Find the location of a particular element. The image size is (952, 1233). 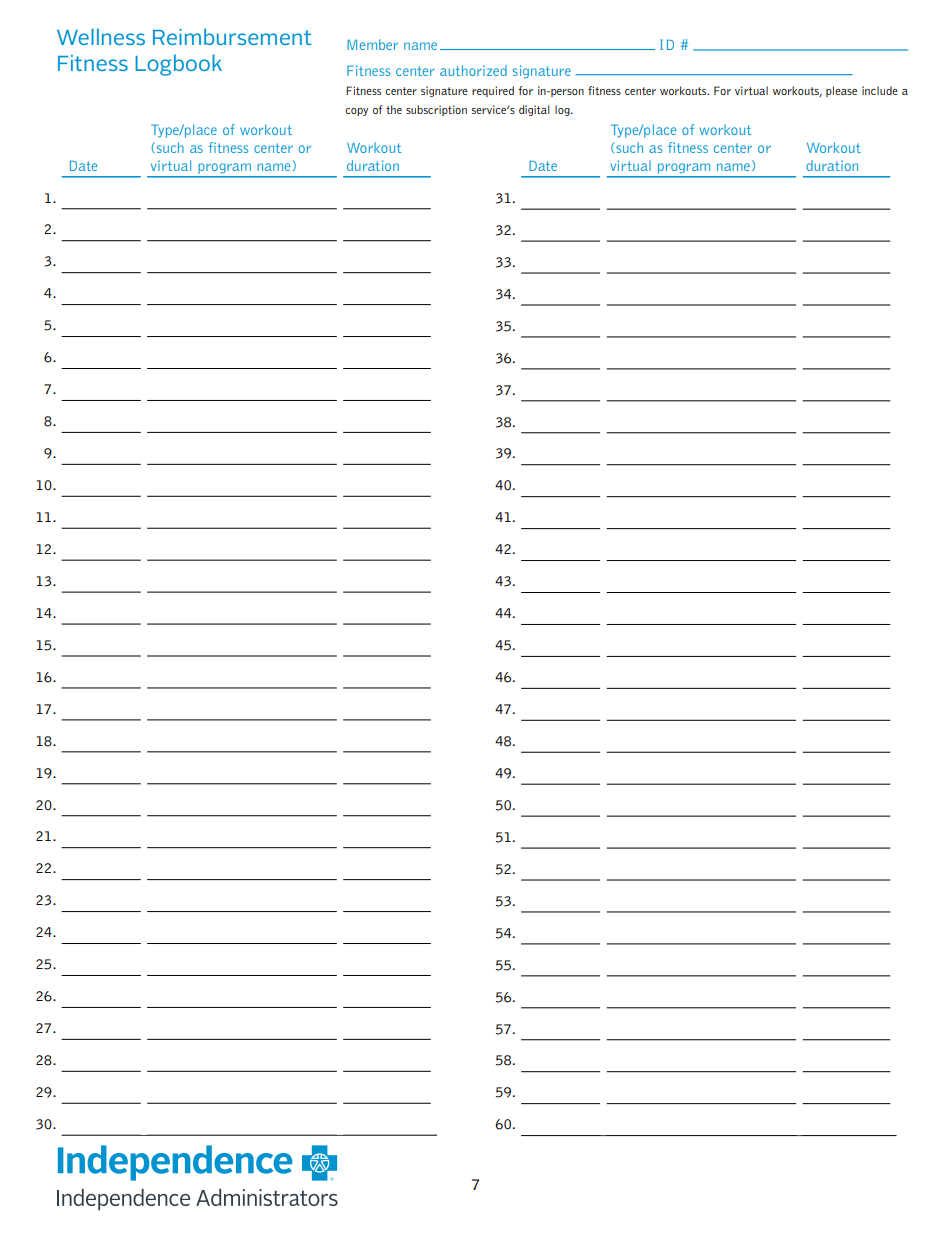

digital is located at coordinates (534, 110).
